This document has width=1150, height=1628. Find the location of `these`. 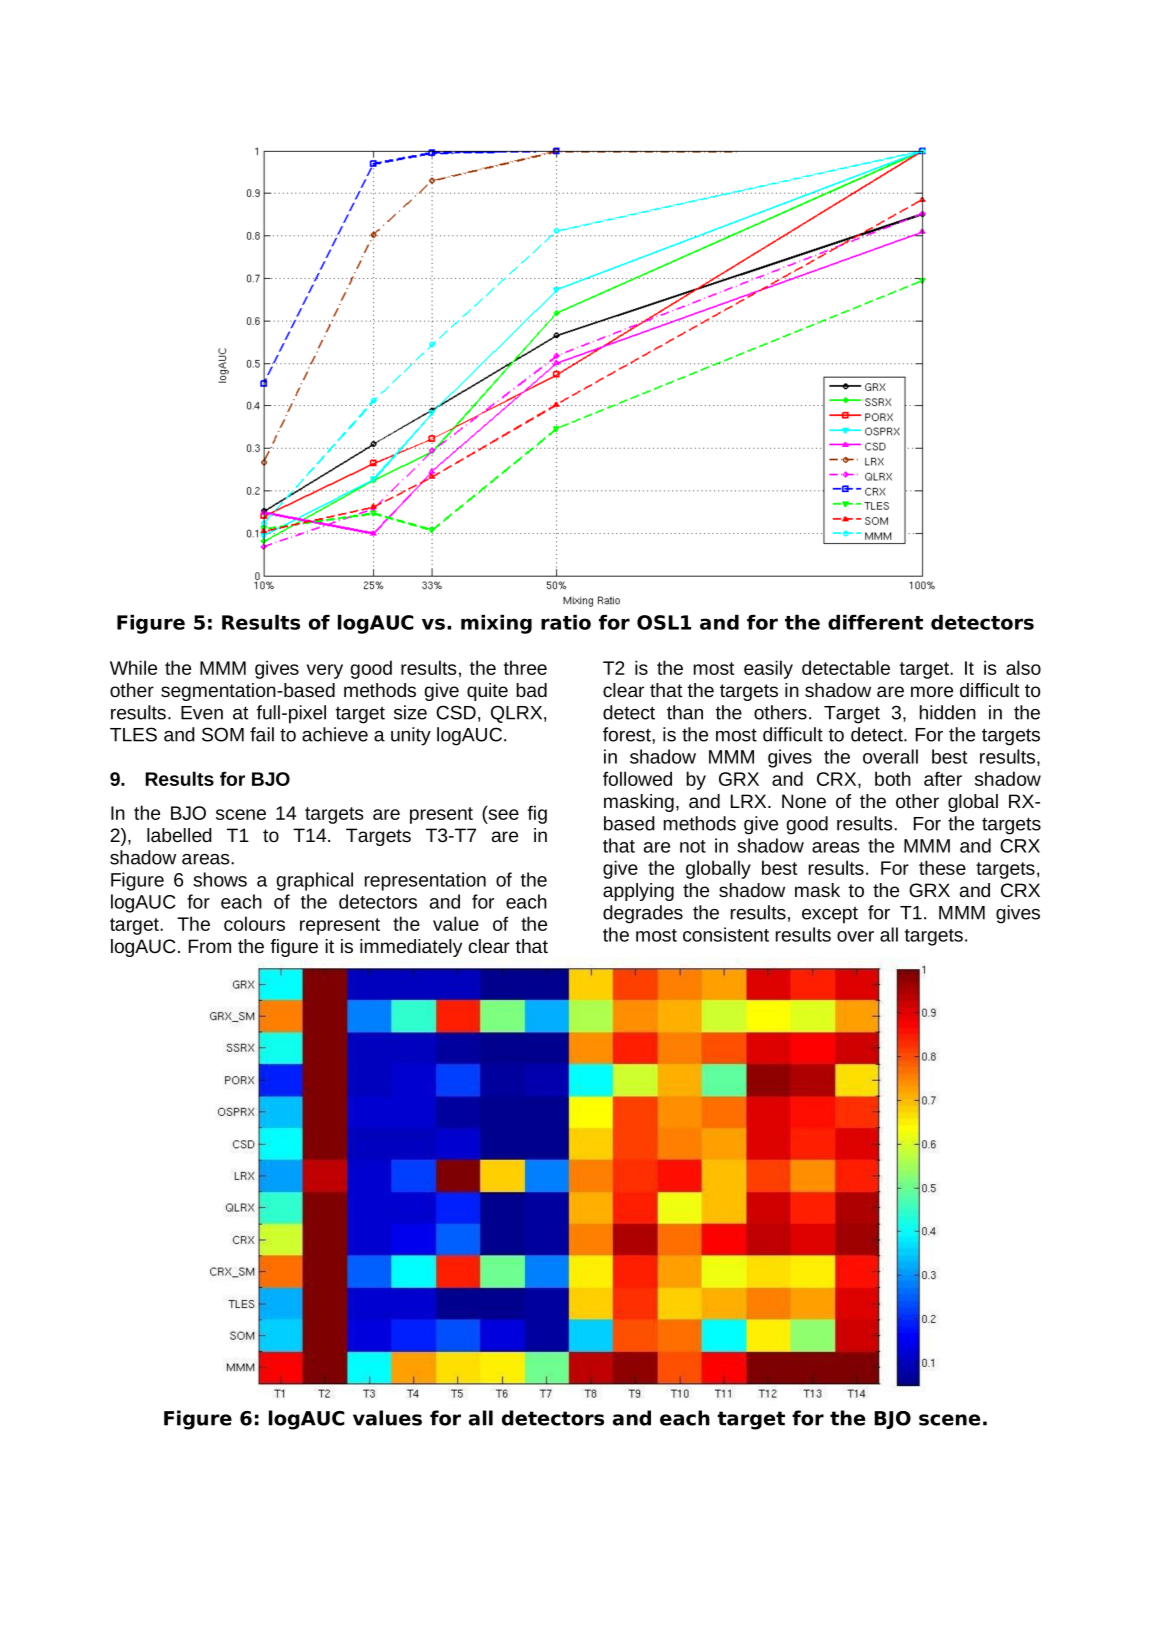

these is located at coordinates (942, 867).
